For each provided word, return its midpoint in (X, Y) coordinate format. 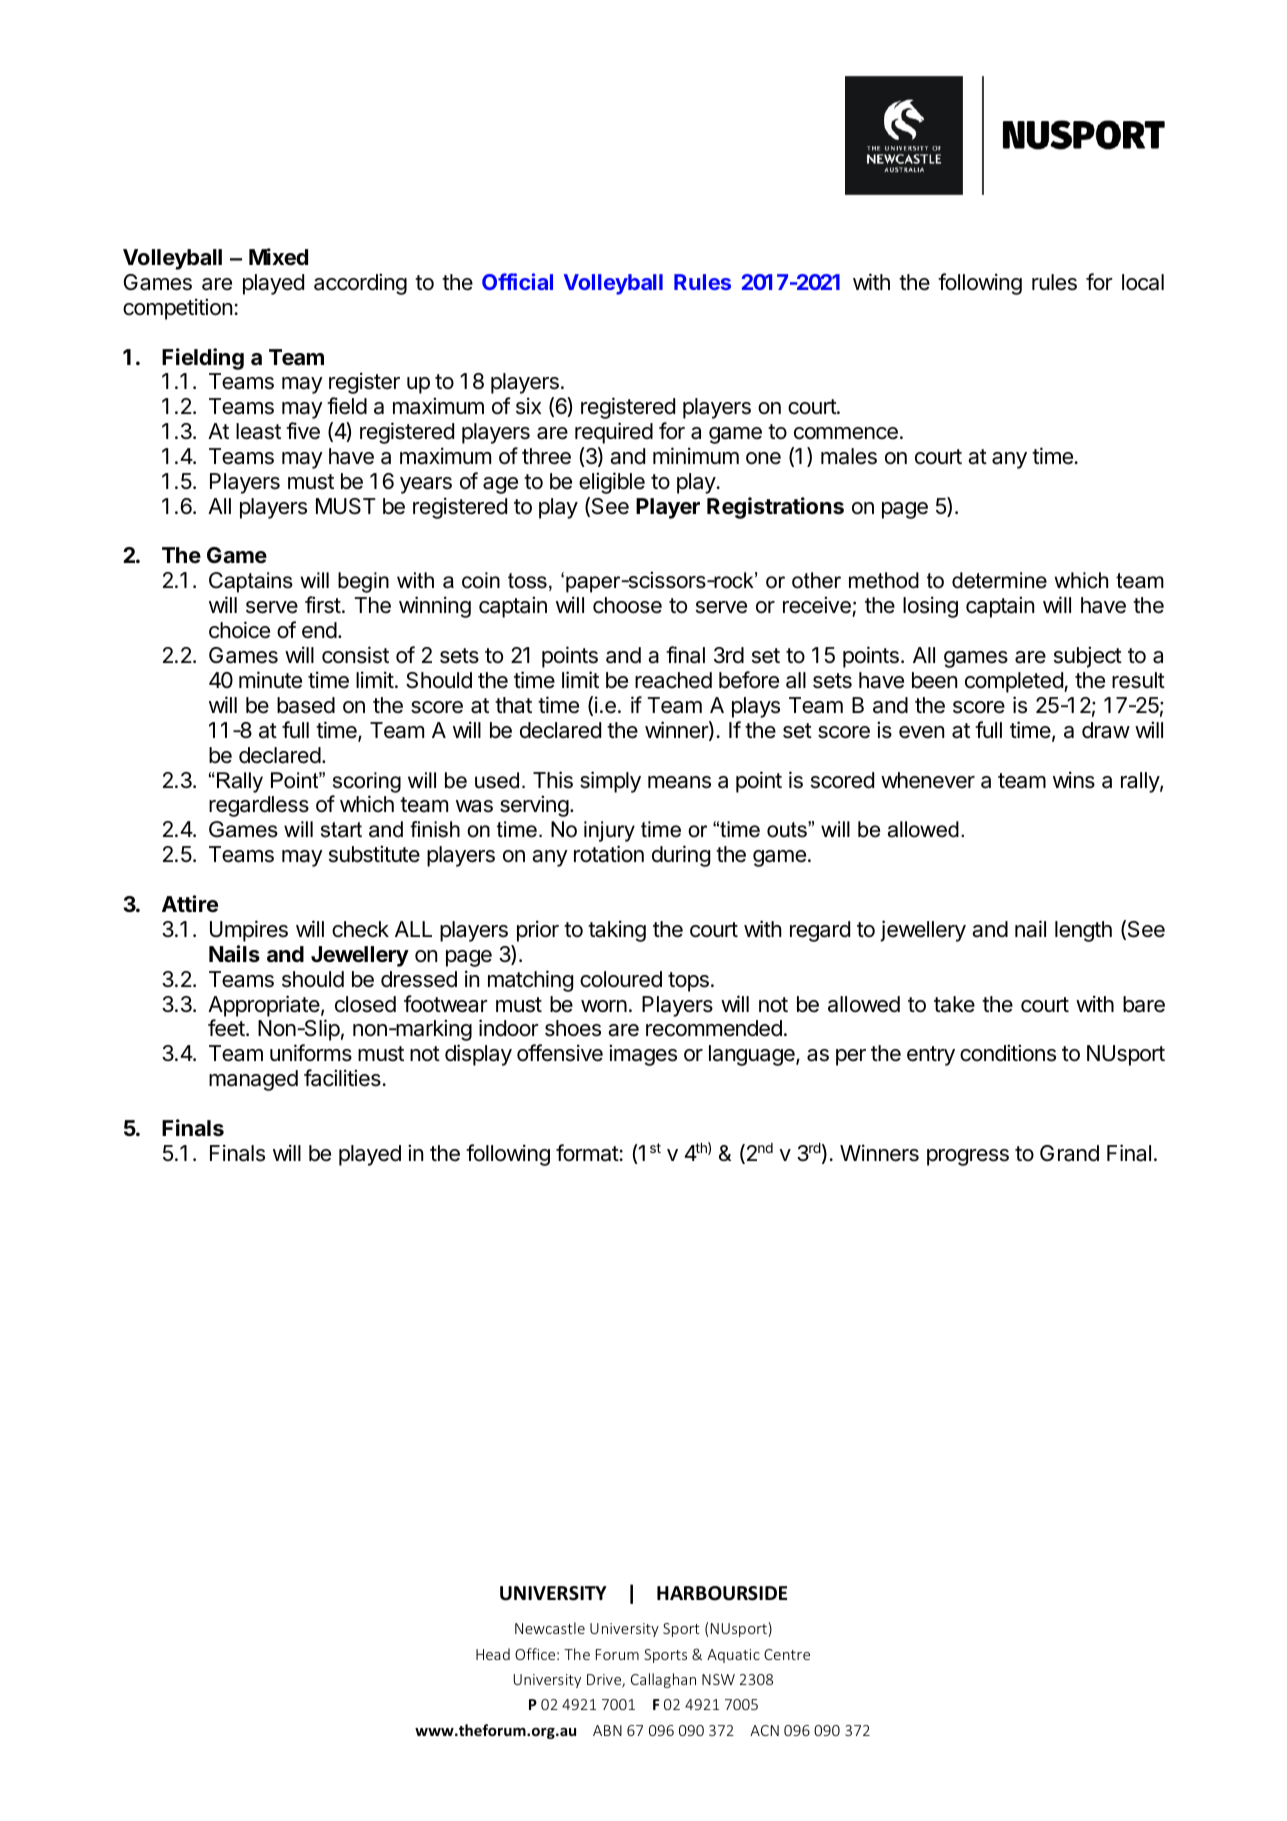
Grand (1069, 1153)
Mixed (278, 257)
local (1143, 282)
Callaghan (663, 1680)
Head (493, 1654)
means (679, 782)
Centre (787, 1654)
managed (253, 1080)
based (306, 705)
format (587, 1153)
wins (1074, 780)
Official (517, 281)
